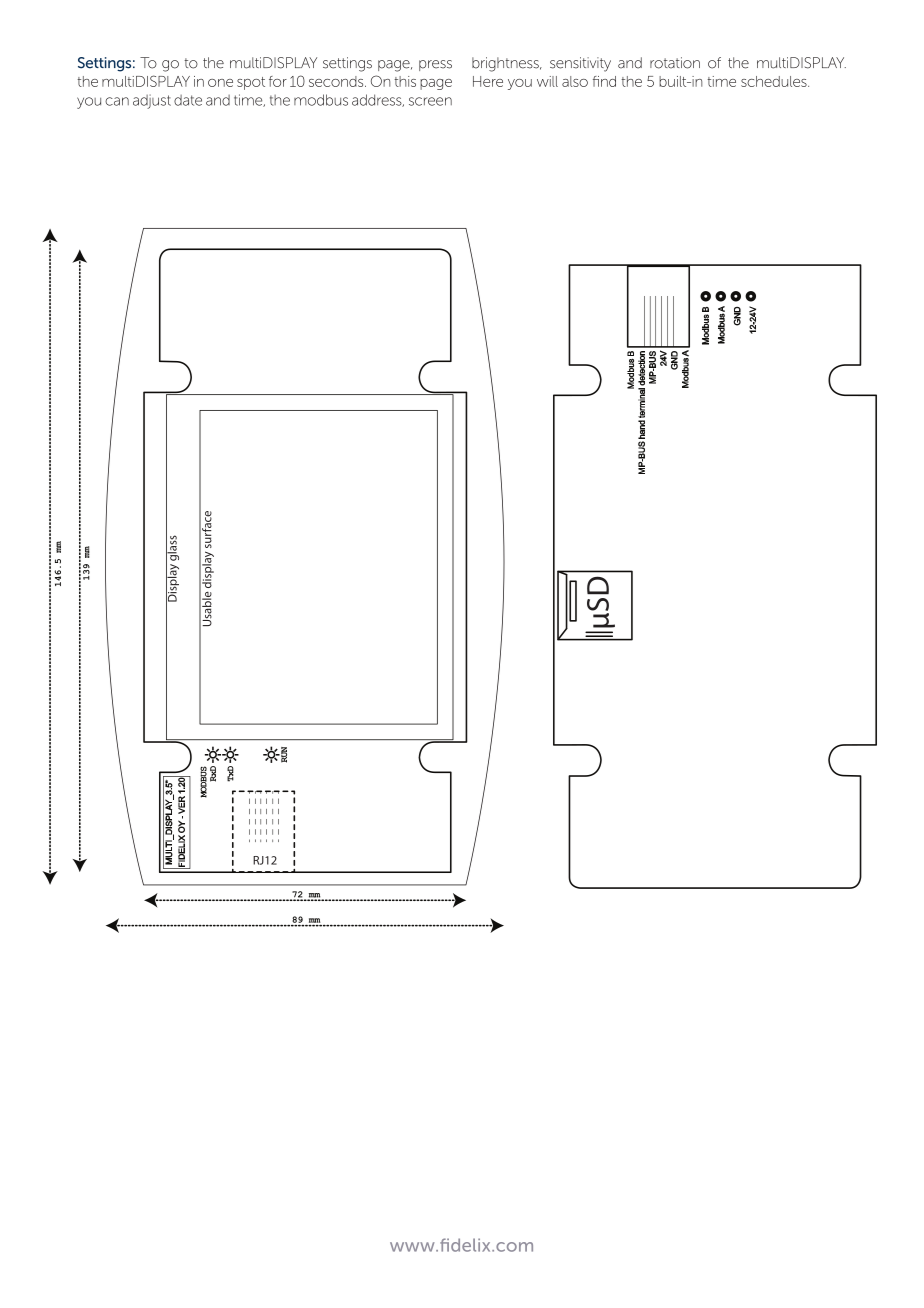 Image resolution: width=924 pixels, height=1308 pixels. I want to click on press, so click(435, 65).
